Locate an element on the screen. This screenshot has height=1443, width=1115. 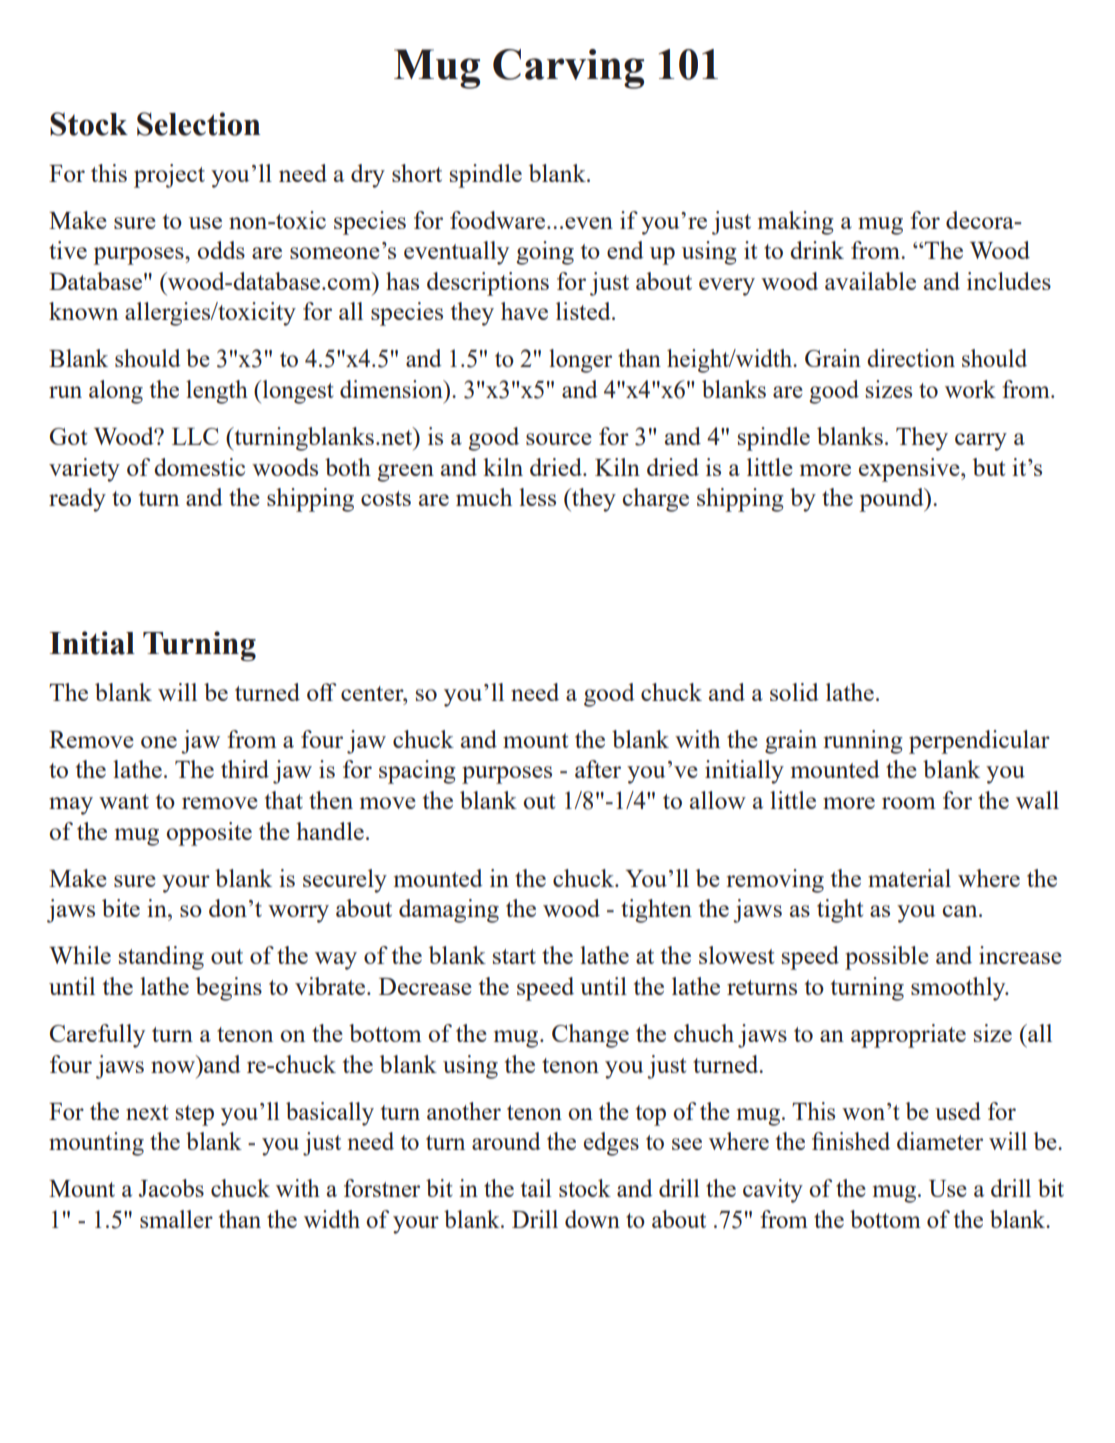
making is located at coordinates (796, 223).
